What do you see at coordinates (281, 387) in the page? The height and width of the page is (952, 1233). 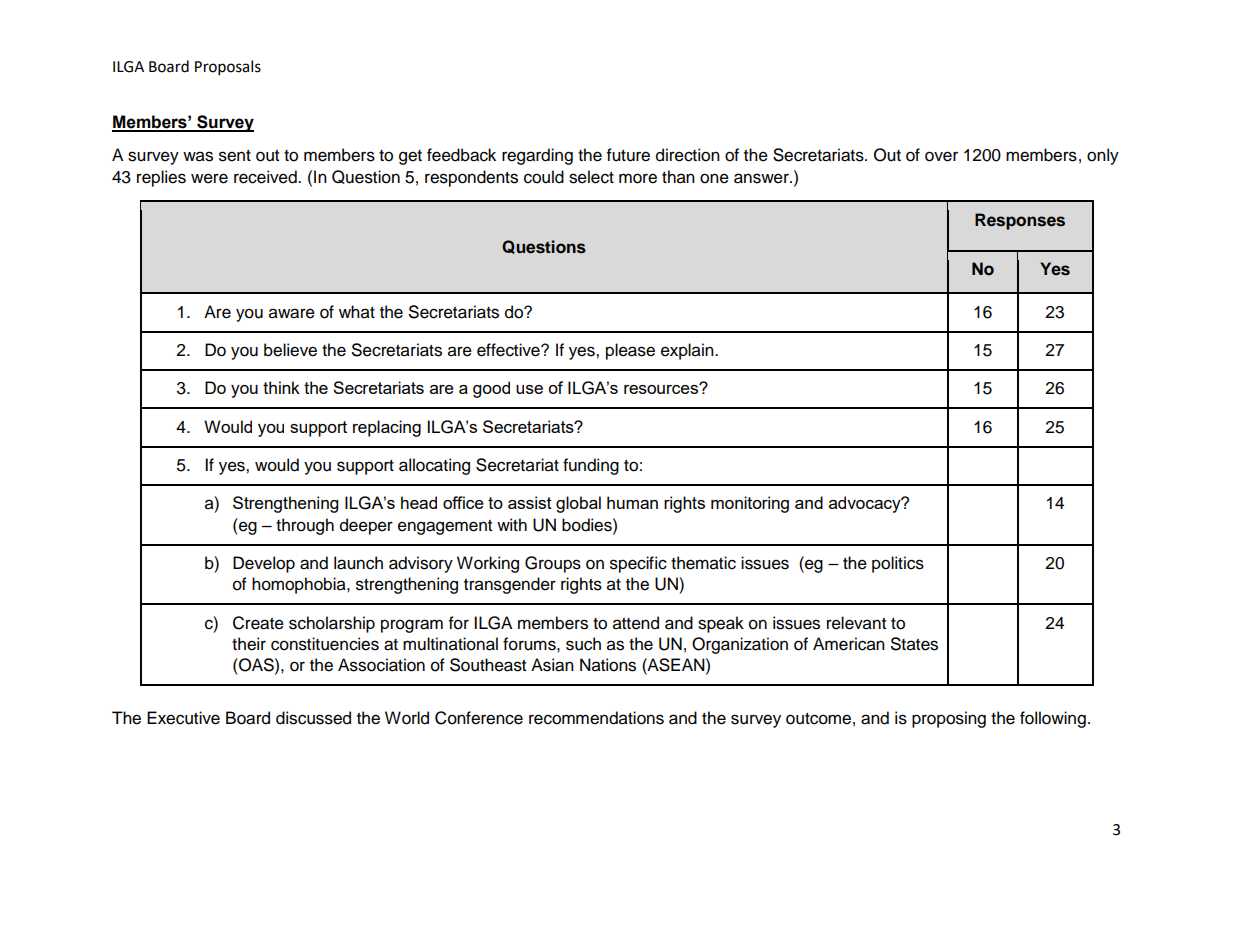 I see `think` at bounding box center [281, 387].
